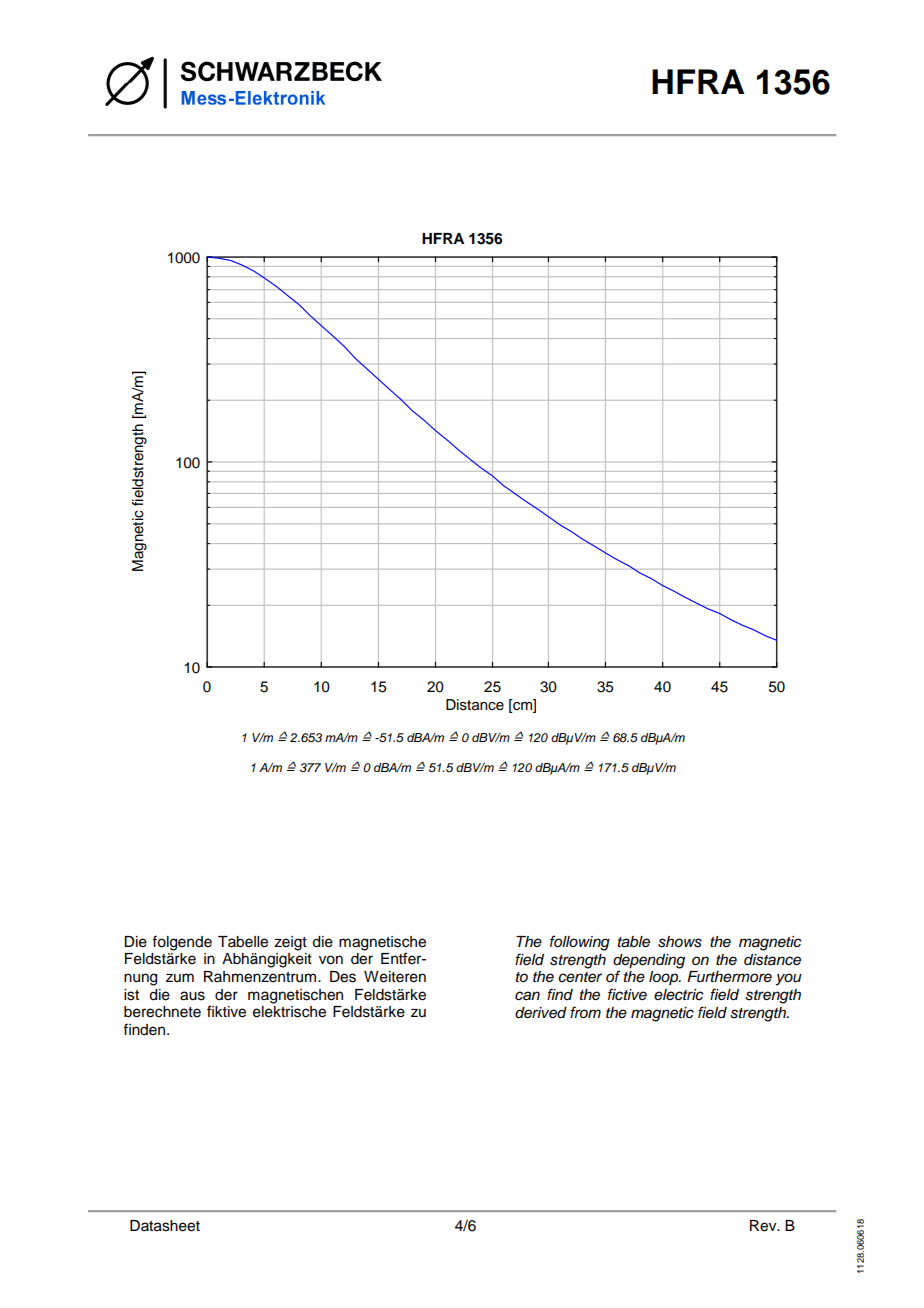 This screenshot has width=924, height=1308. What do you see at coordinates (165, 1226) in the screenshot?
I see `Datasheet` at bounding box center [165, 1226].
